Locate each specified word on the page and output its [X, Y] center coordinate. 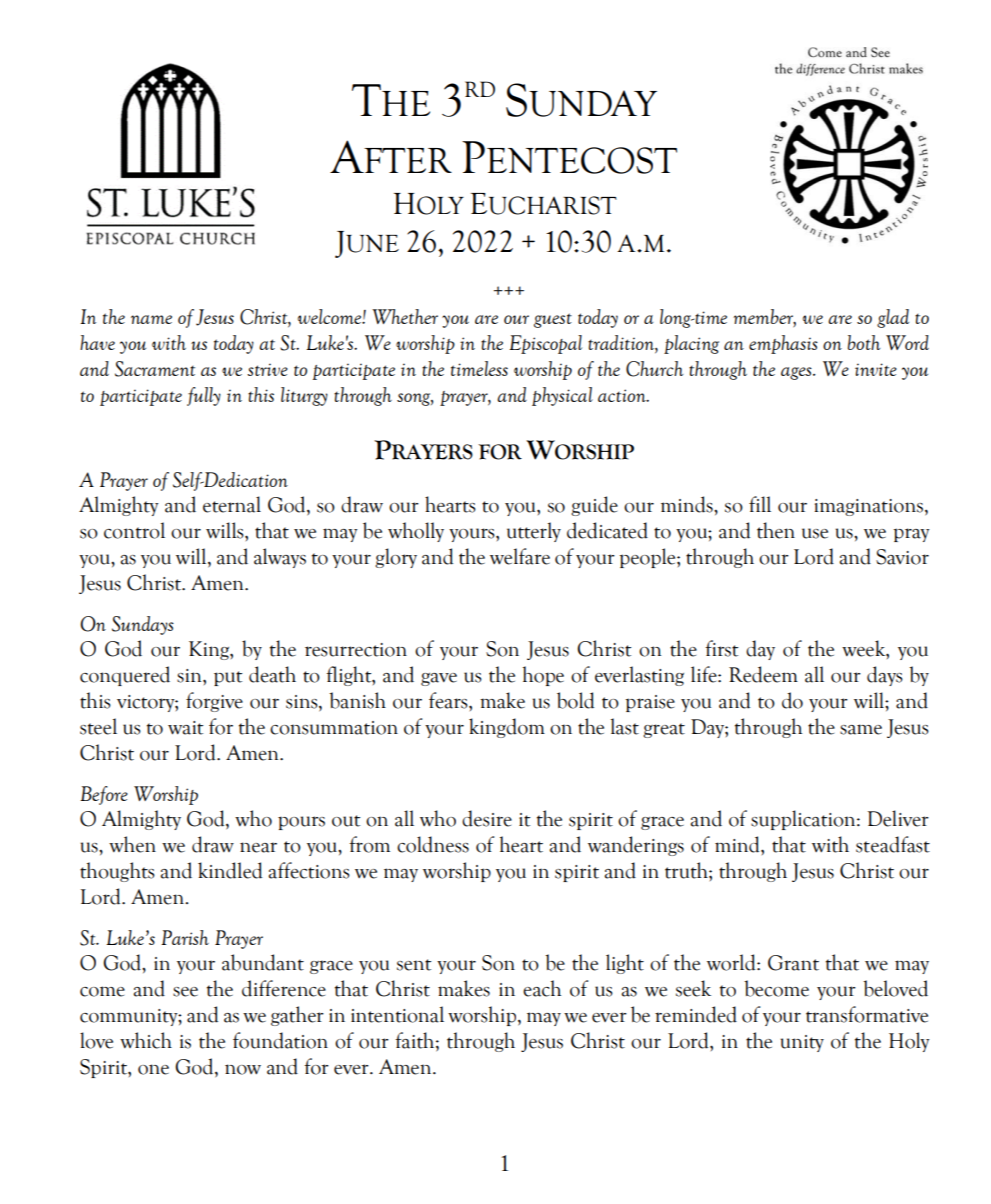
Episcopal [545, 344]
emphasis [783, 344]
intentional [397, 1014]
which [146, 1040]
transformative [867, 1014]
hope [543, 676]
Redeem [763, 674]
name [151, 319]
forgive [214, 702]
